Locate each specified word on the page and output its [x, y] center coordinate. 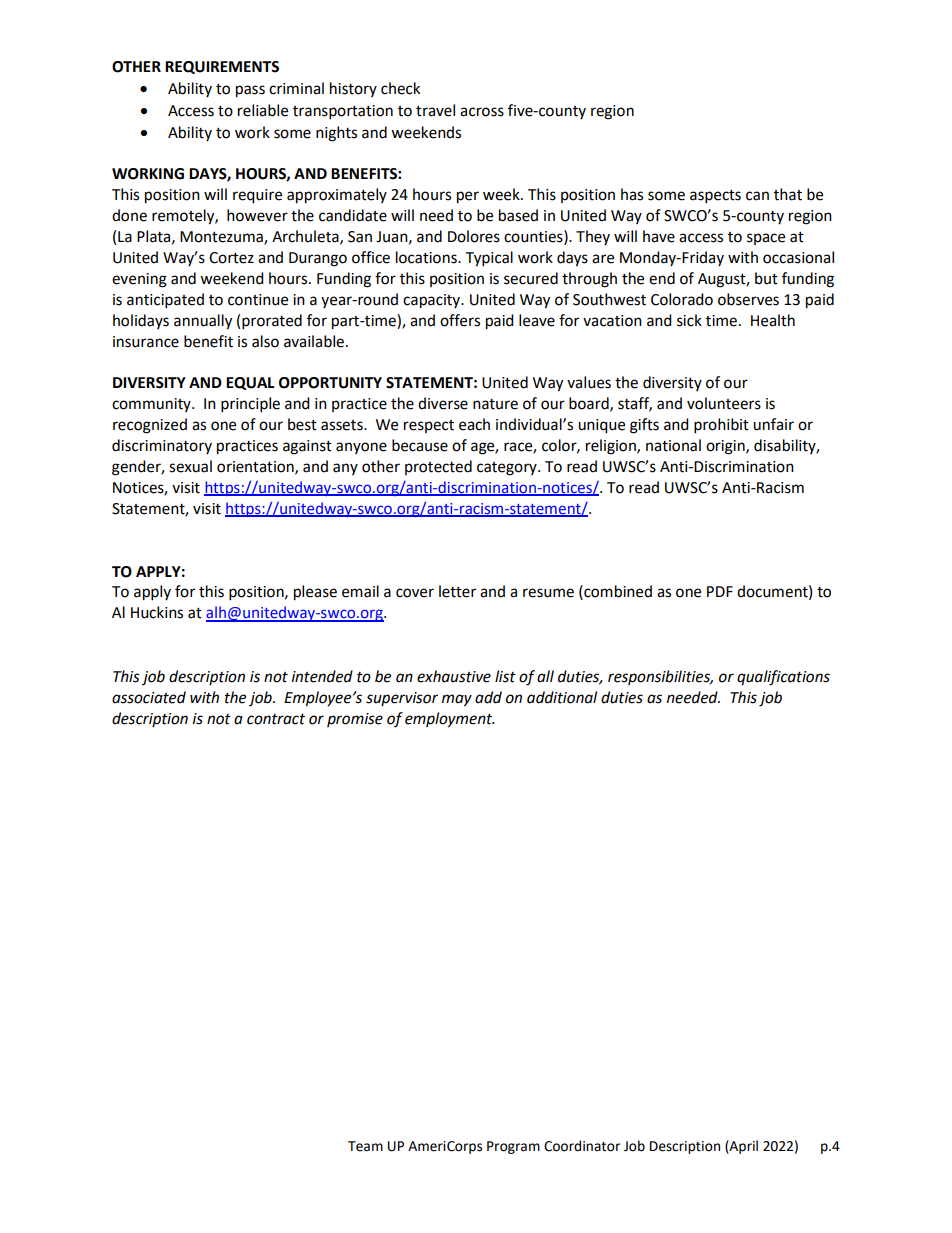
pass [250, 91]
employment [449, 720]
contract [276, 719]
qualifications [783, 678]
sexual [190, 466]
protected [438, 467]
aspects [715, 197]
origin [726, 447]
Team [365, 1146]
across [482, 112]
